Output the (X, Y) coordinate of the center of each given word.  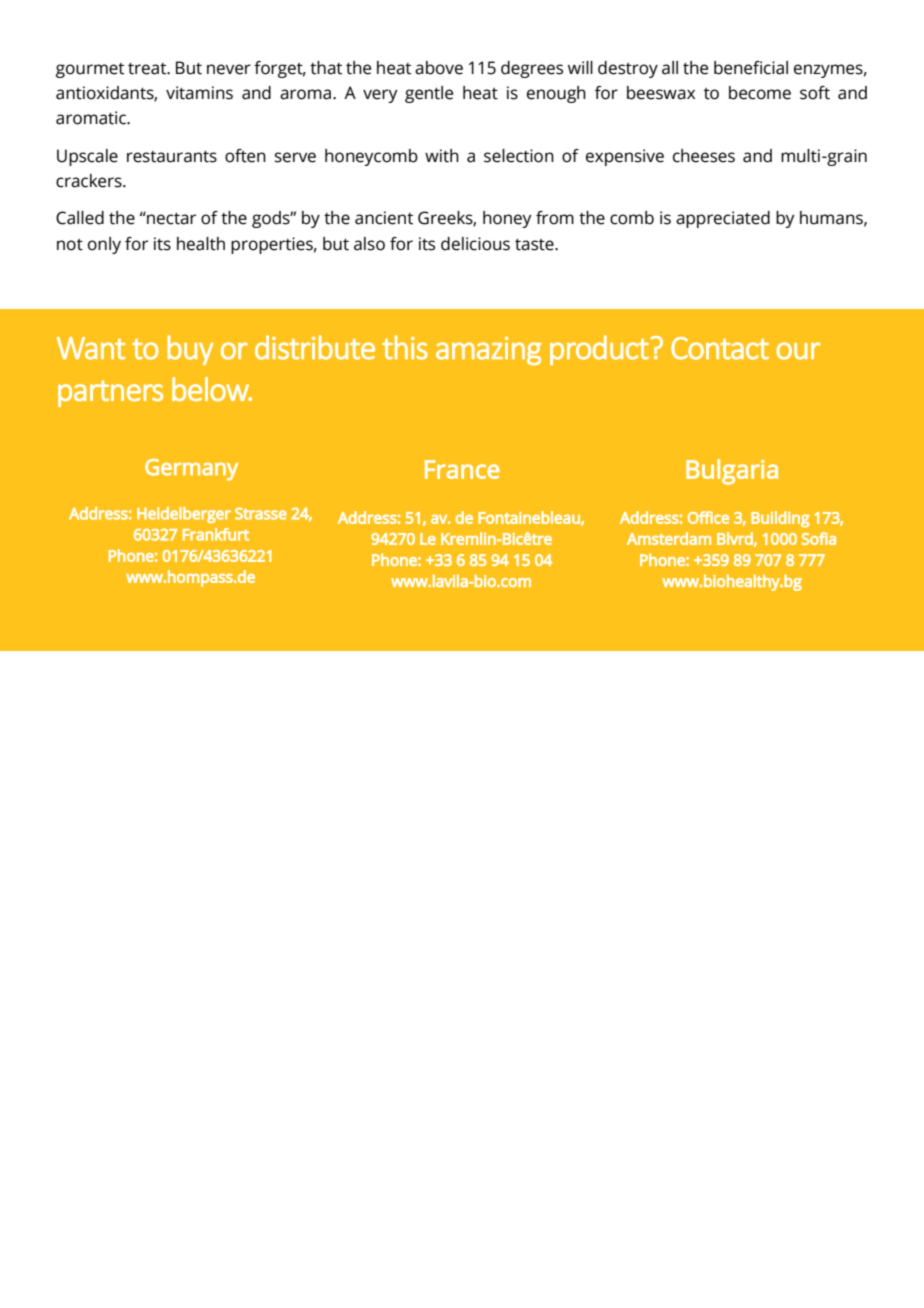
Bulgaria (732, 472)
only (104, 245)
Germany (191, 470)
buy (191, 350)
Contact (720, 348)
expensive (625, 157)
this (405, 347)
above (439, 68)
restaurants (172, 157)
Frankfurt (216, 534)
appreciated (723, 219)
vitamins (199, 93)
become (760, 93)
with (442, 156)
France (462, 469)
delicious (475, 244)
